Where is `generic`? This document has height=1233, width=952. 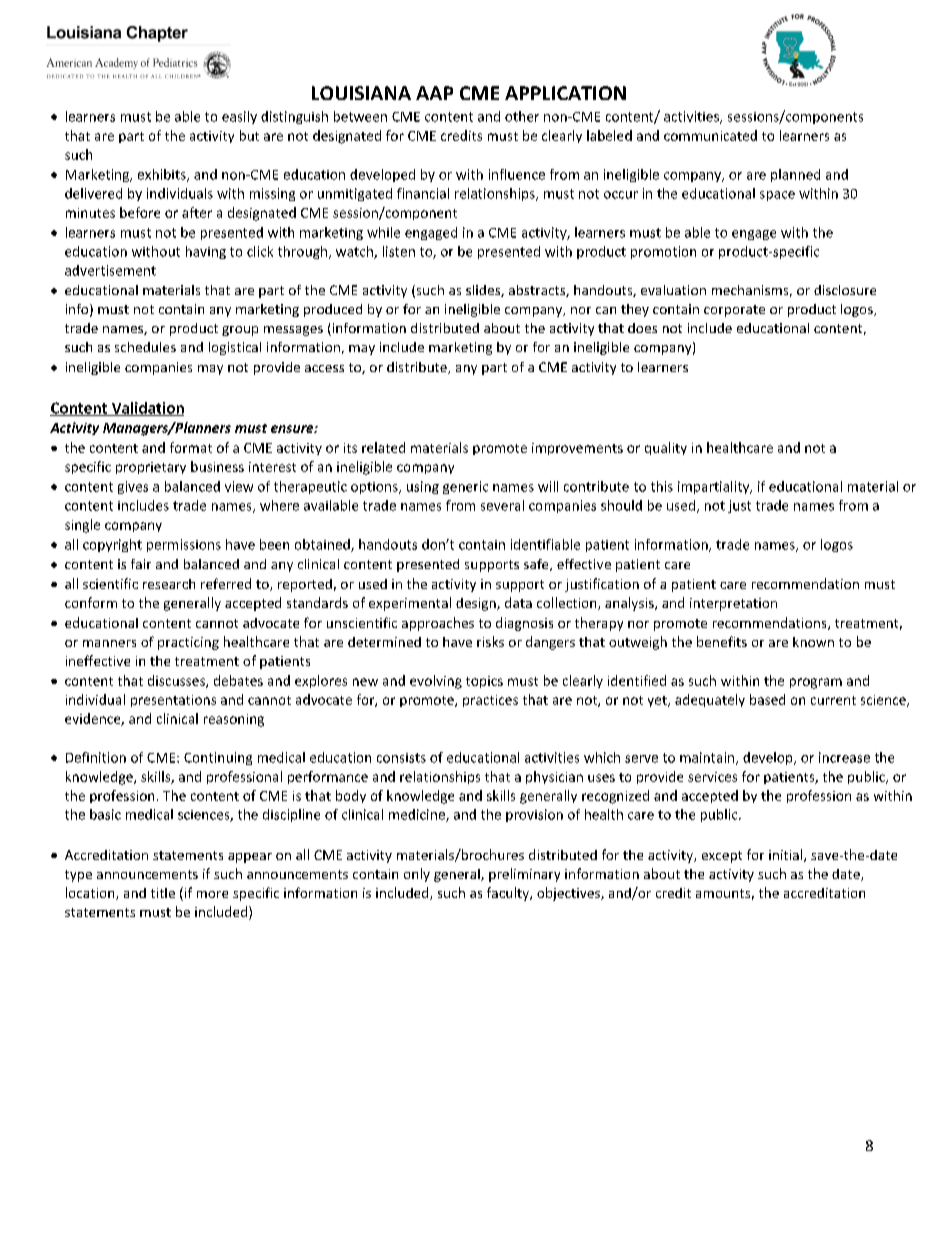
generic is located at coordinates (465, 487).
